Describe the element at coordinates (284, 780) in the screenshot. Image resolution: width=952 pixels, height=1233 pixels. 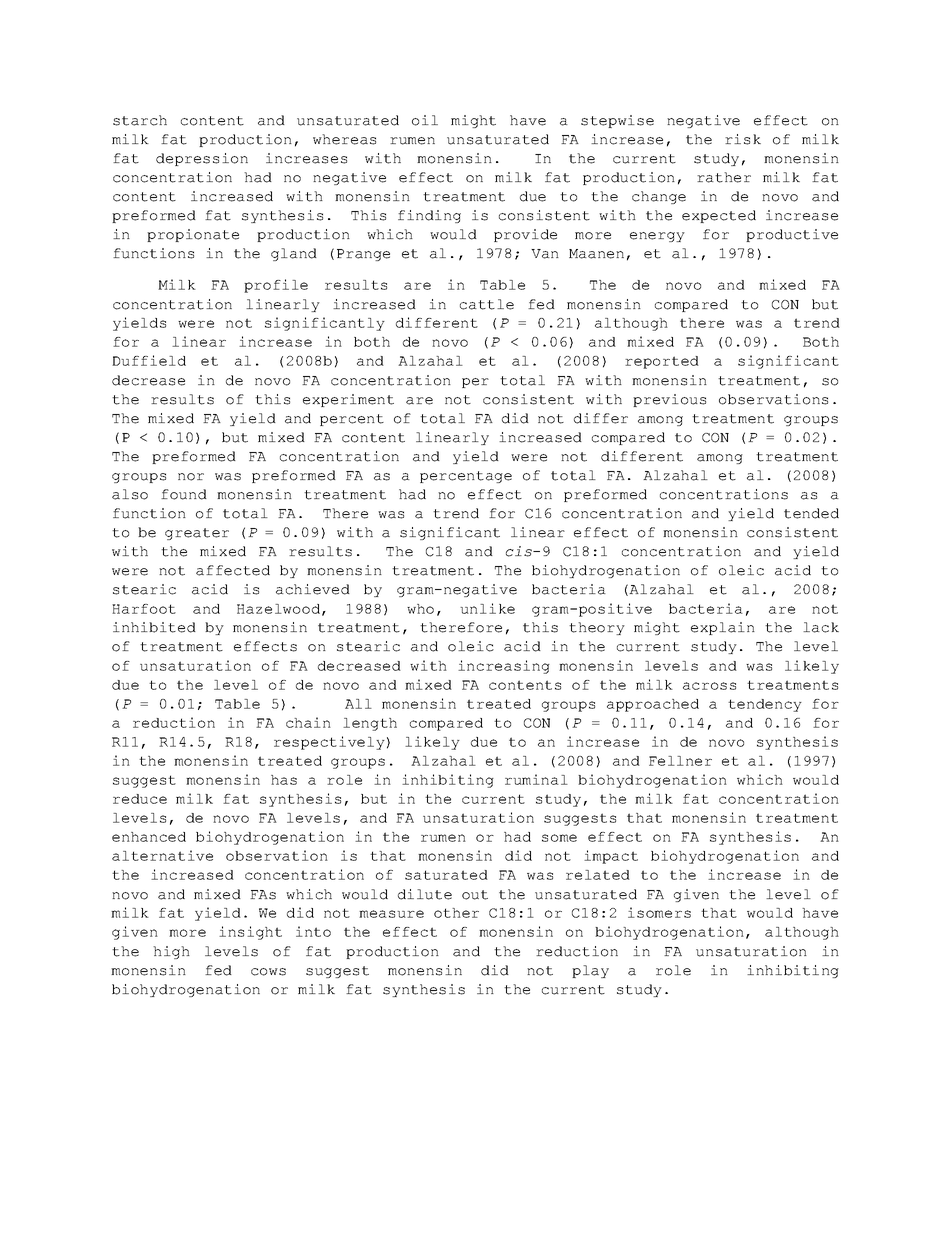
I see `has` at that location.
